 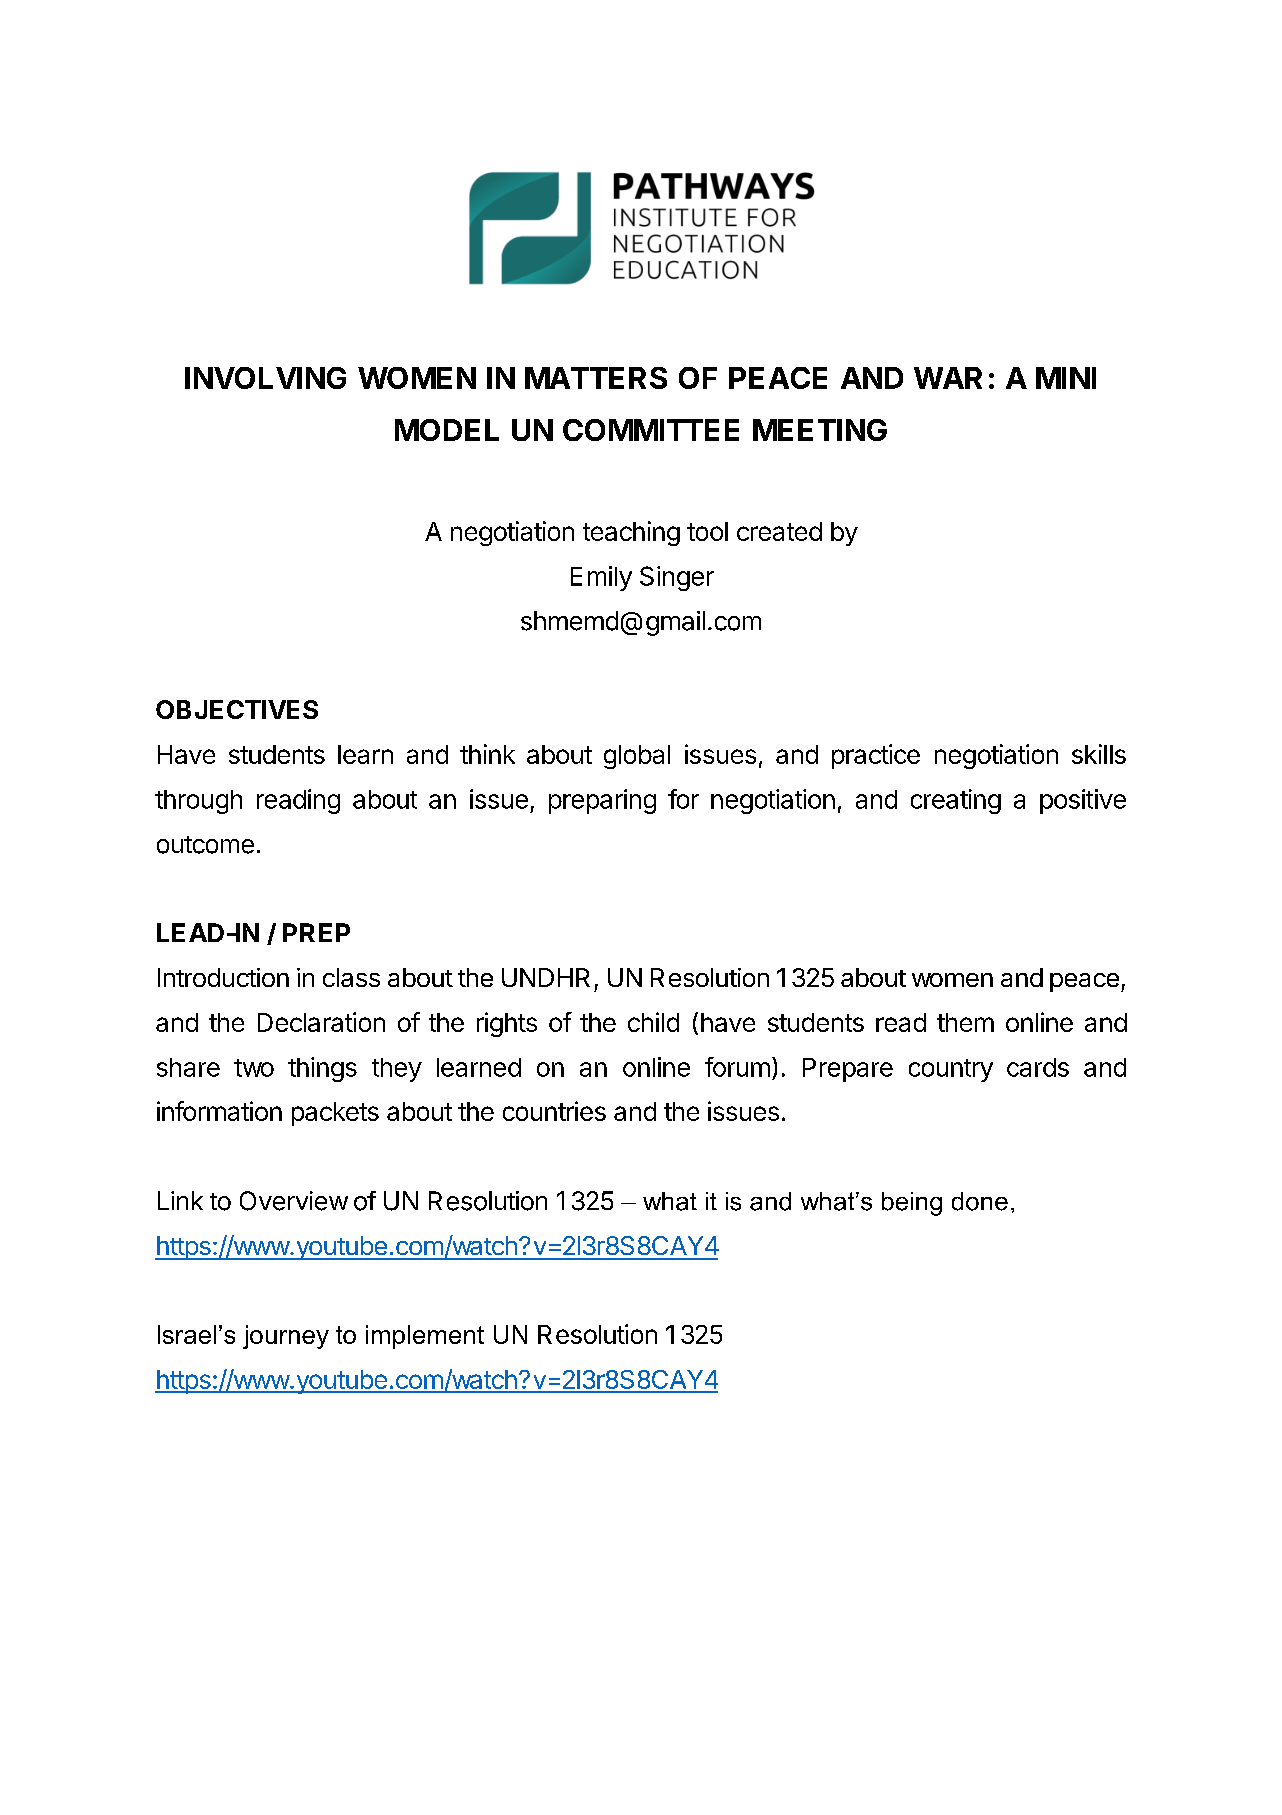 What do you see at coordinates (951, 1070) in the screenshot?
I see `country` at bounding box center [951, 1070].
